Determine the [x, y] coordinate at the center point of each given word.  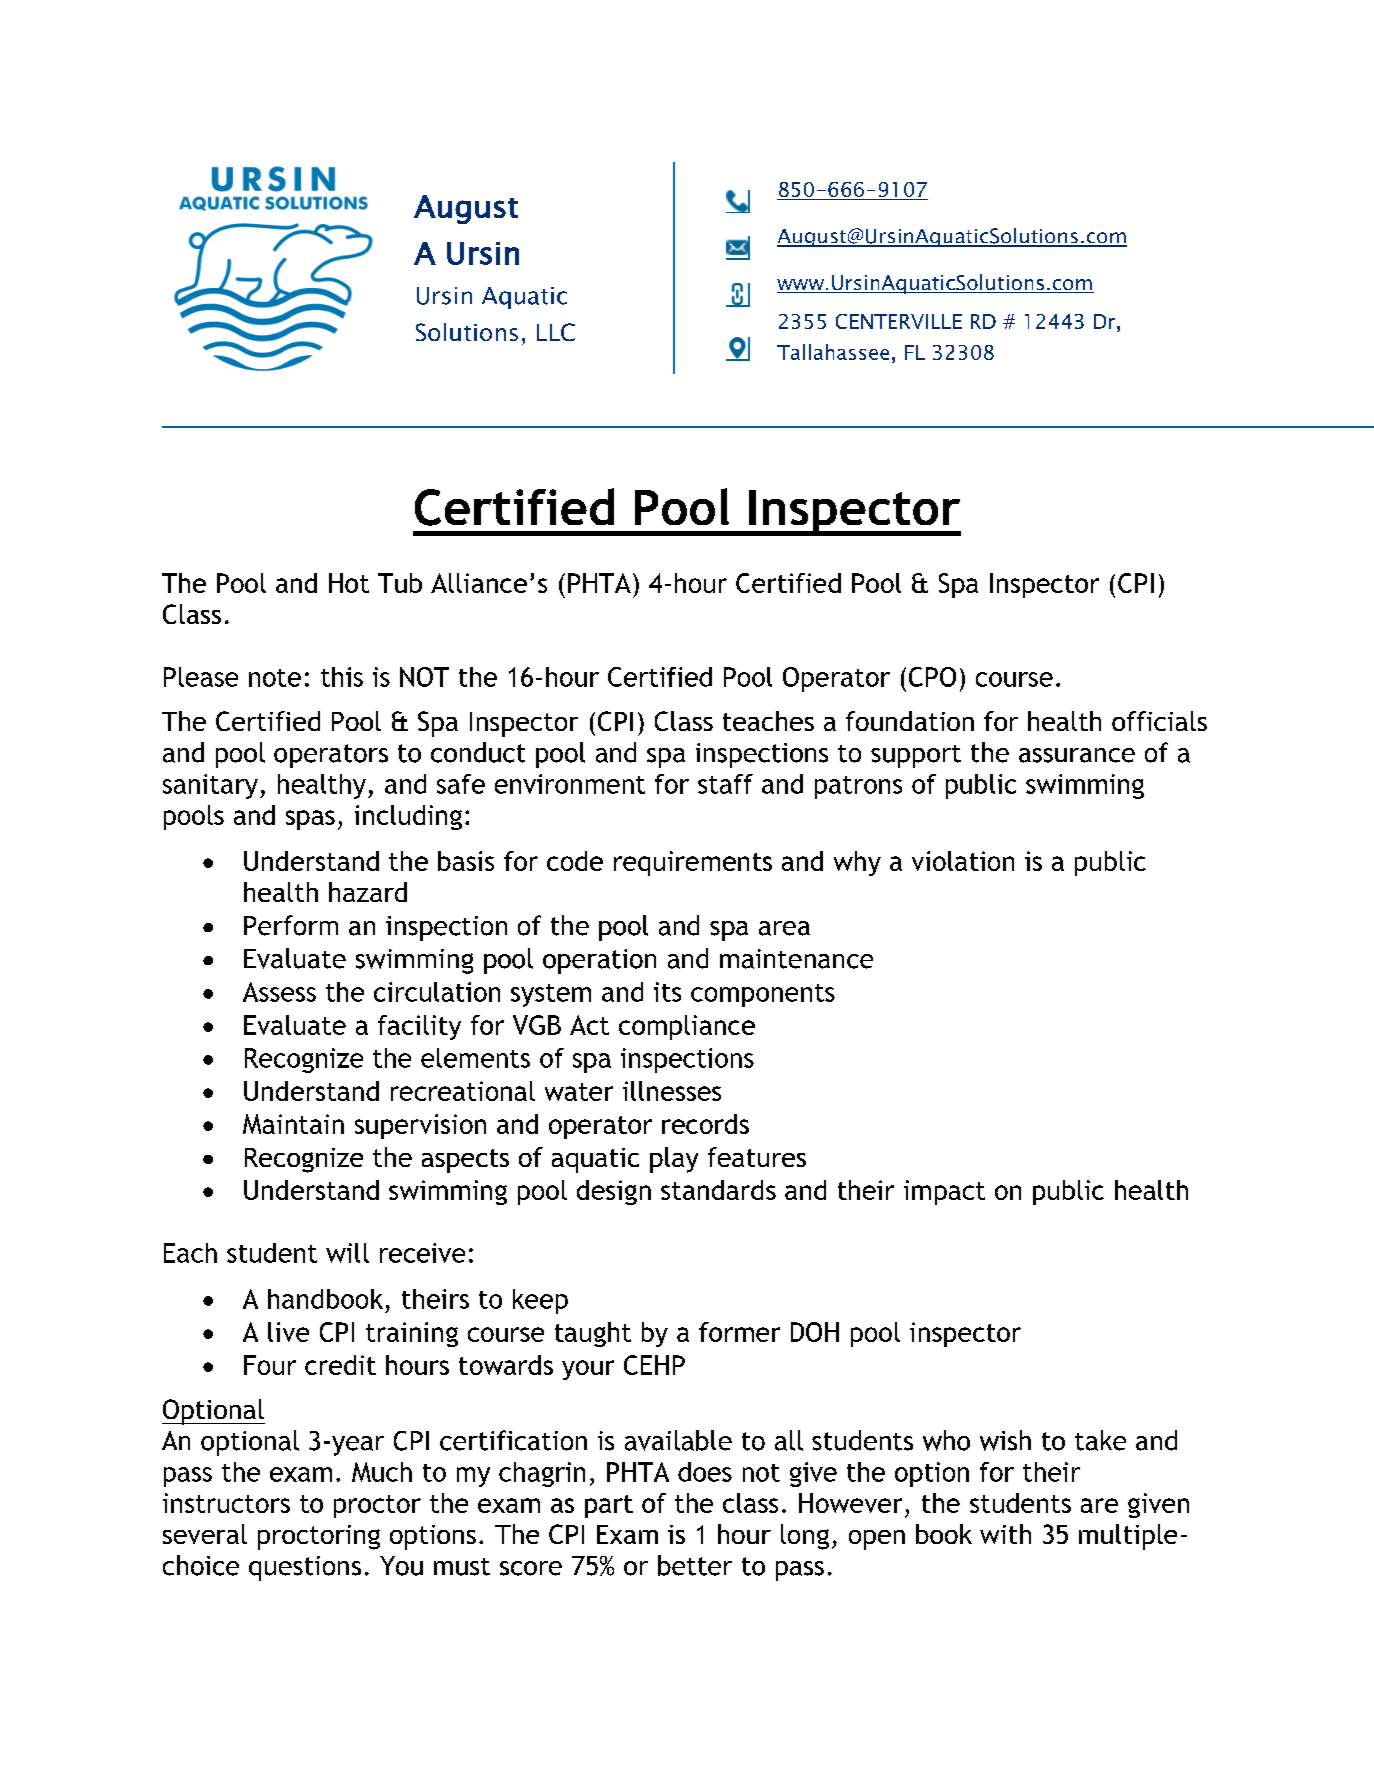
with [1005, 1534]
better [695, 1565]
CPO [932, 677]
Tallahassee [833, 352]
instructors [226, 1503]
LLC [556, 332]
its [667, 992]
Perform [291, 925]
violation [963, 861]
